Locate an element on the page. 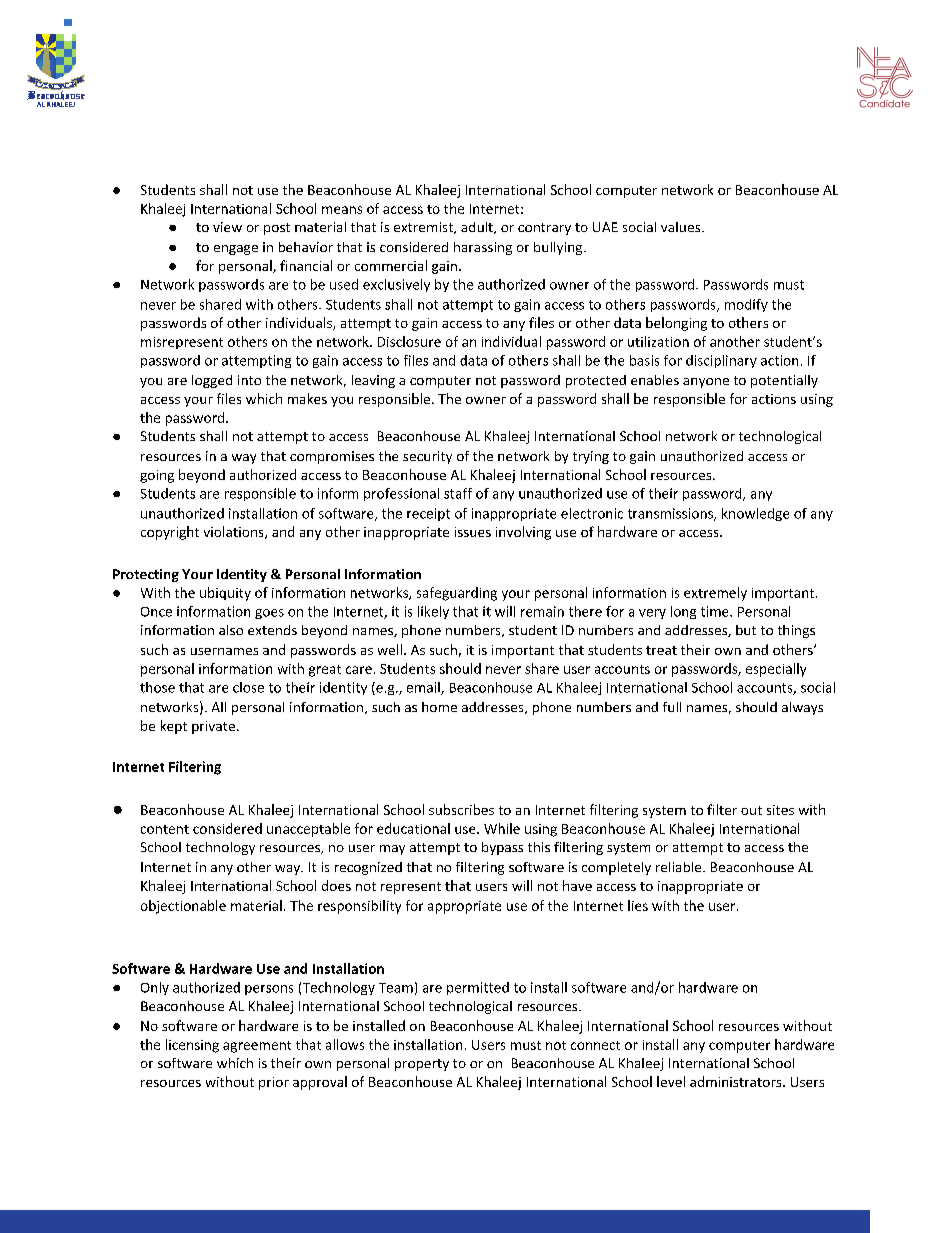  adult is located at coordinates (478, 228).
